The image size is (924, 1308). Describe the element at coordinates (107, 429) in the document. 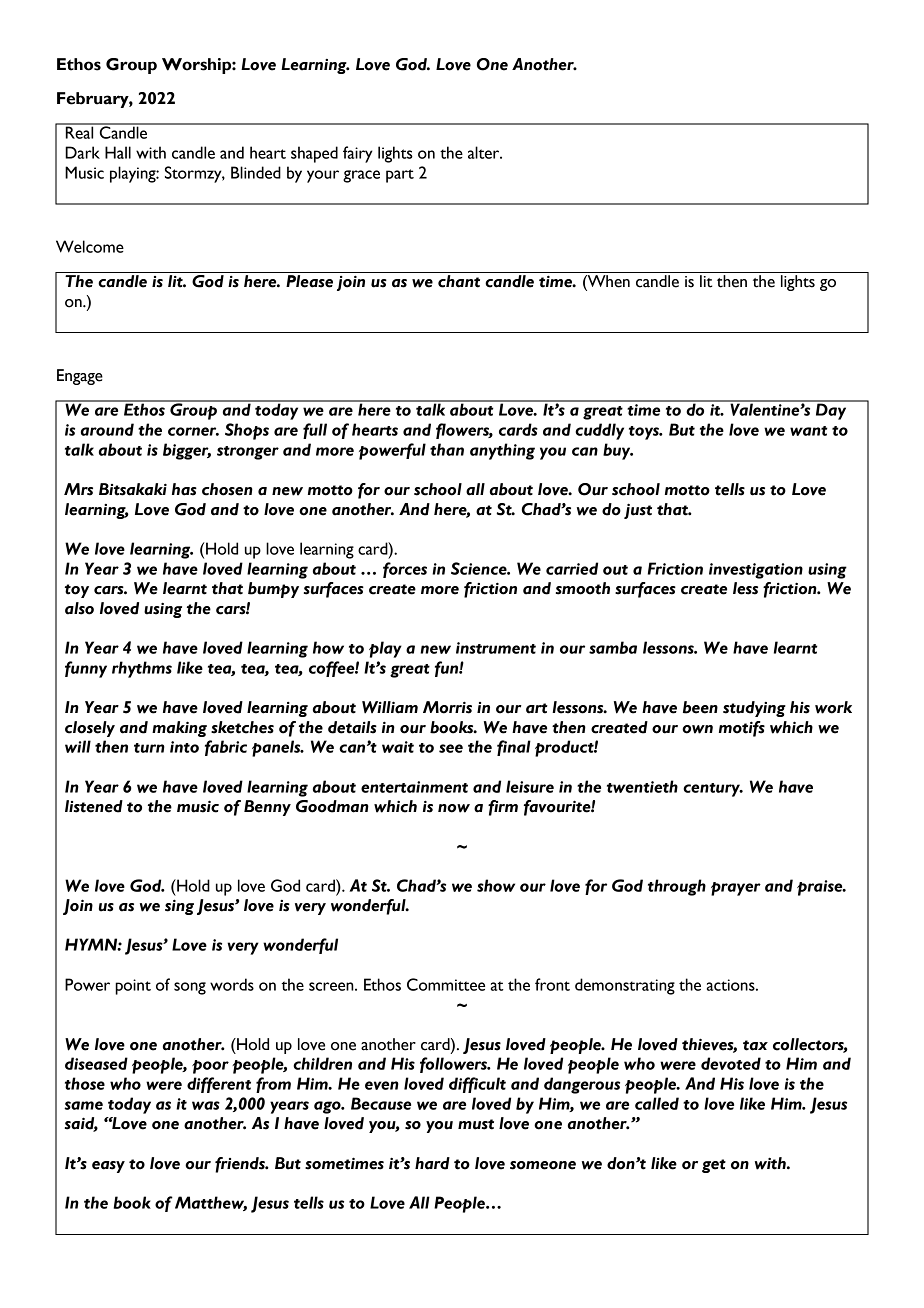

I see `around` at that location.
